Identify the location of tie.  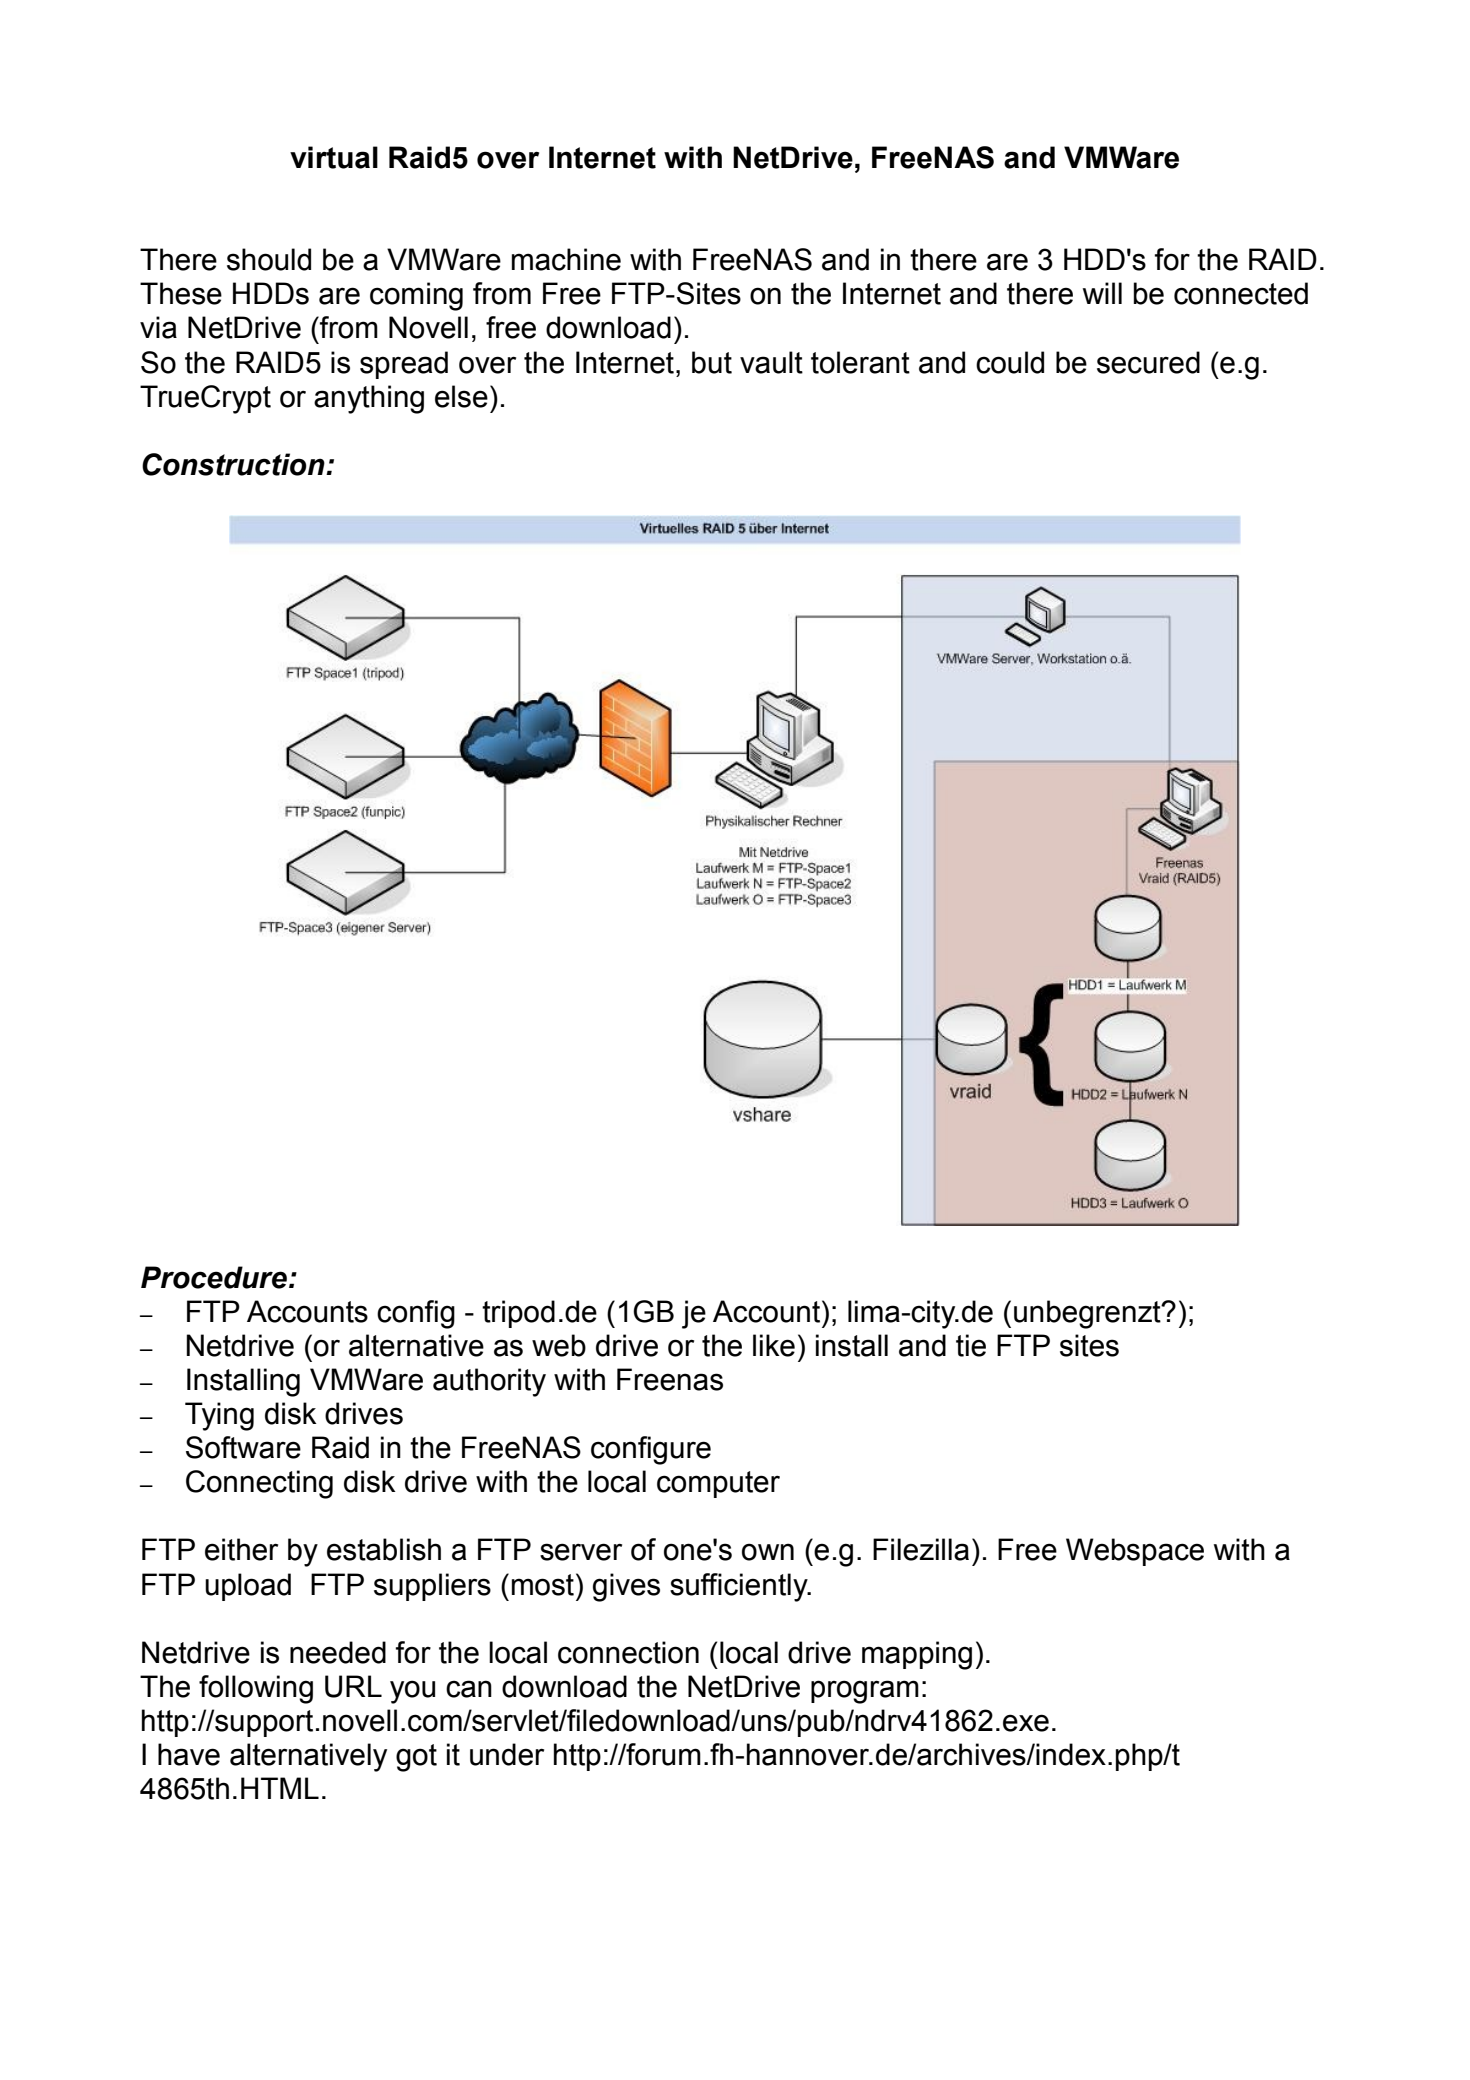
(971, 1345).
